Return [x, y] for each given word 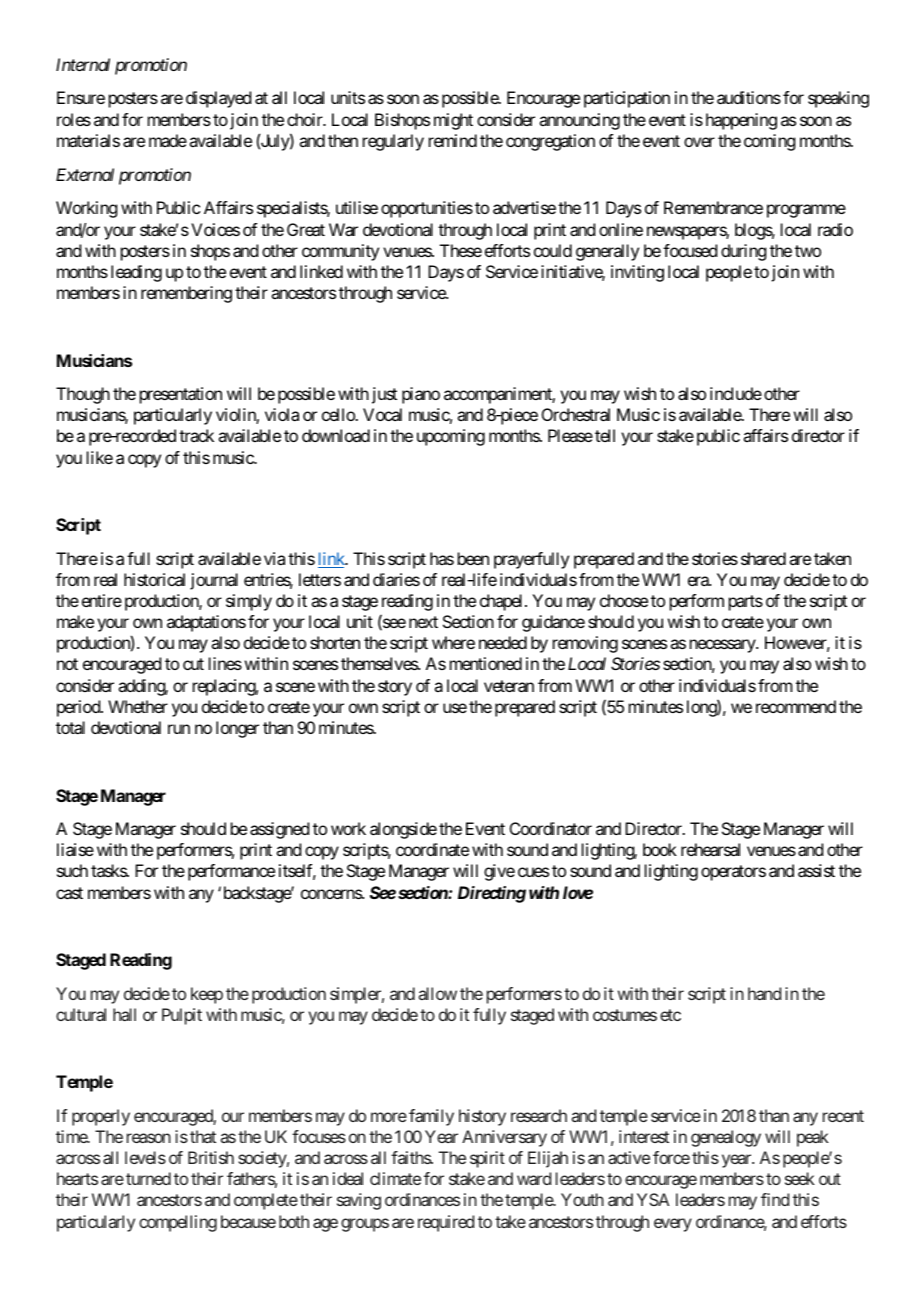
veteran [509, 686]
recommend [796, 706]
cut [193, 664]
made [168, 140]
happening [741, 121]
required [446, 1223]
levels [145, 1157]
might [453, 121]
